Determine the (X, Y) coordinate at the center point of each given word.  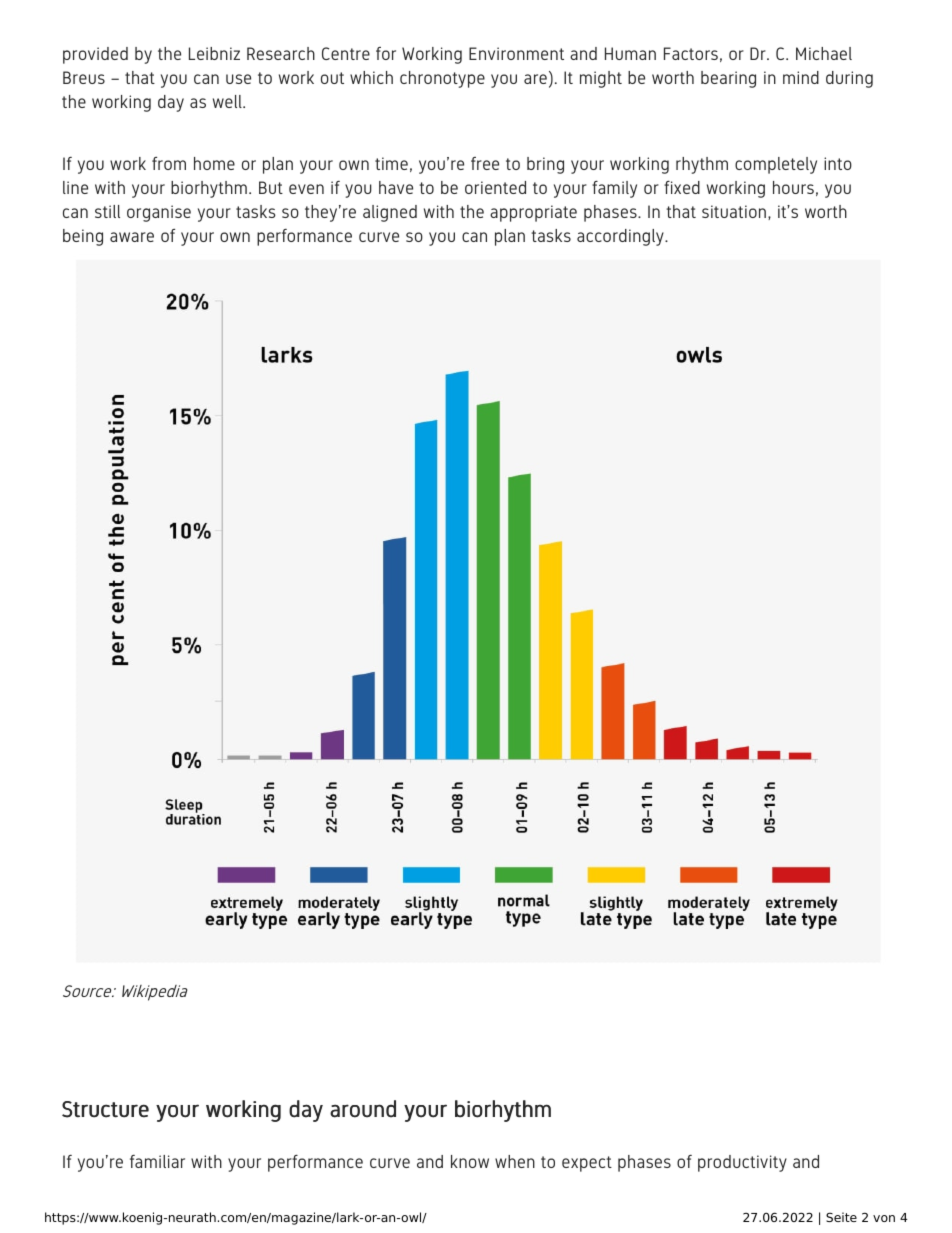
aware (132, 237)
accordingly (621, 237)
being (83, 237)
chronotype (442, 79)
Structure (105, 1109)
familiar (157, 1161)
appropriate (533, 213)
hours (793, 187)
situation (734, 211)
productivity (742, 1163)
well (228, 101)
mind (801, 77)
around (363, 1109)
